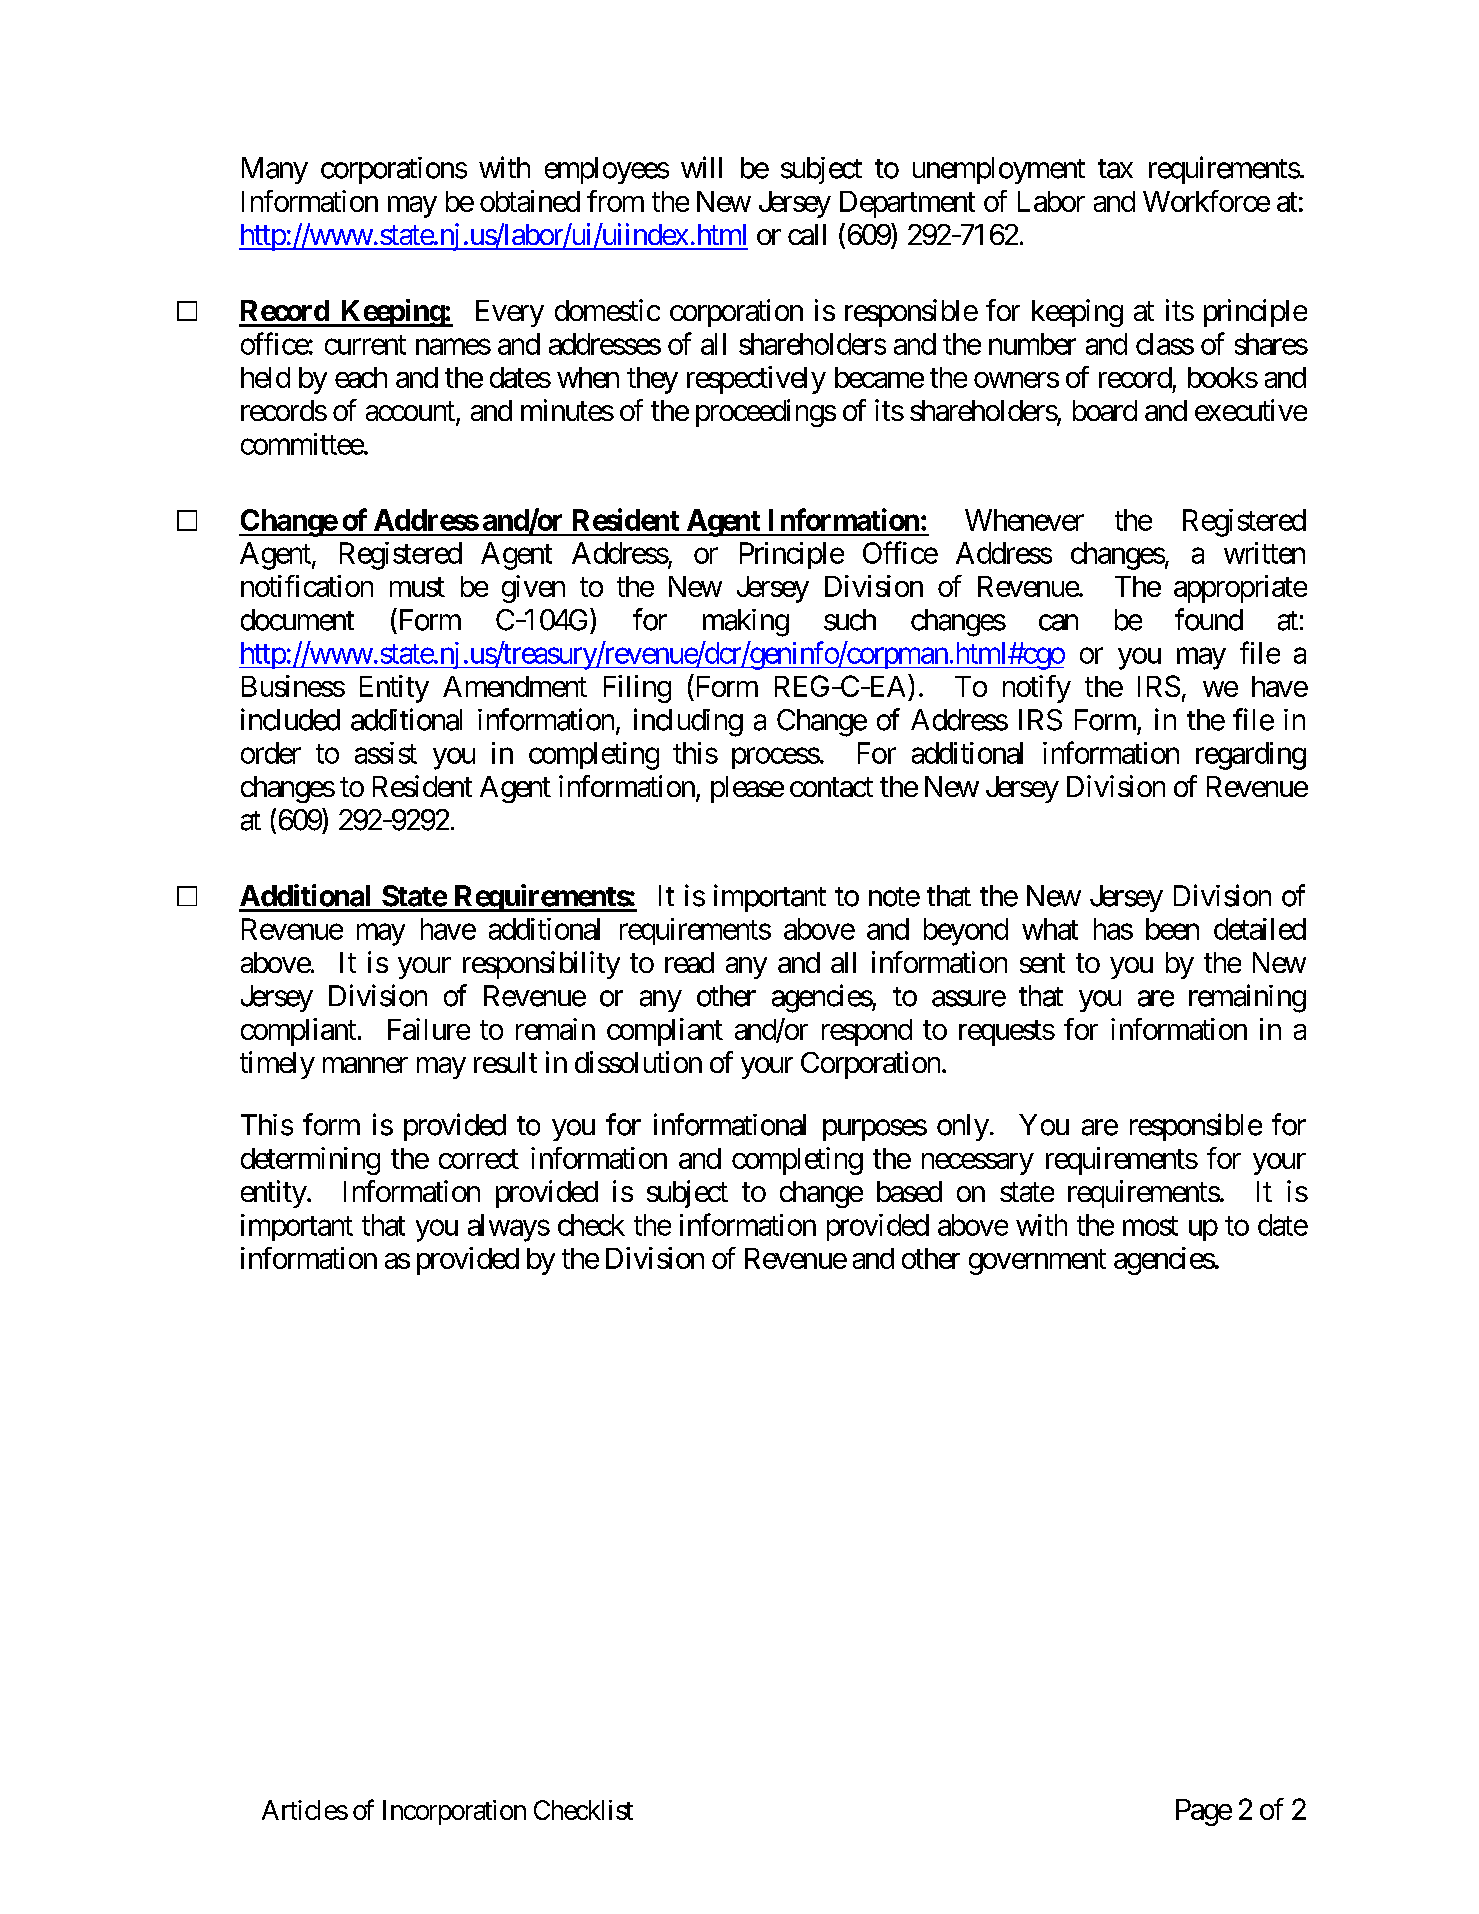  Describe the element at coordinates (1105, 410) in the image. I see `board` at that location.
